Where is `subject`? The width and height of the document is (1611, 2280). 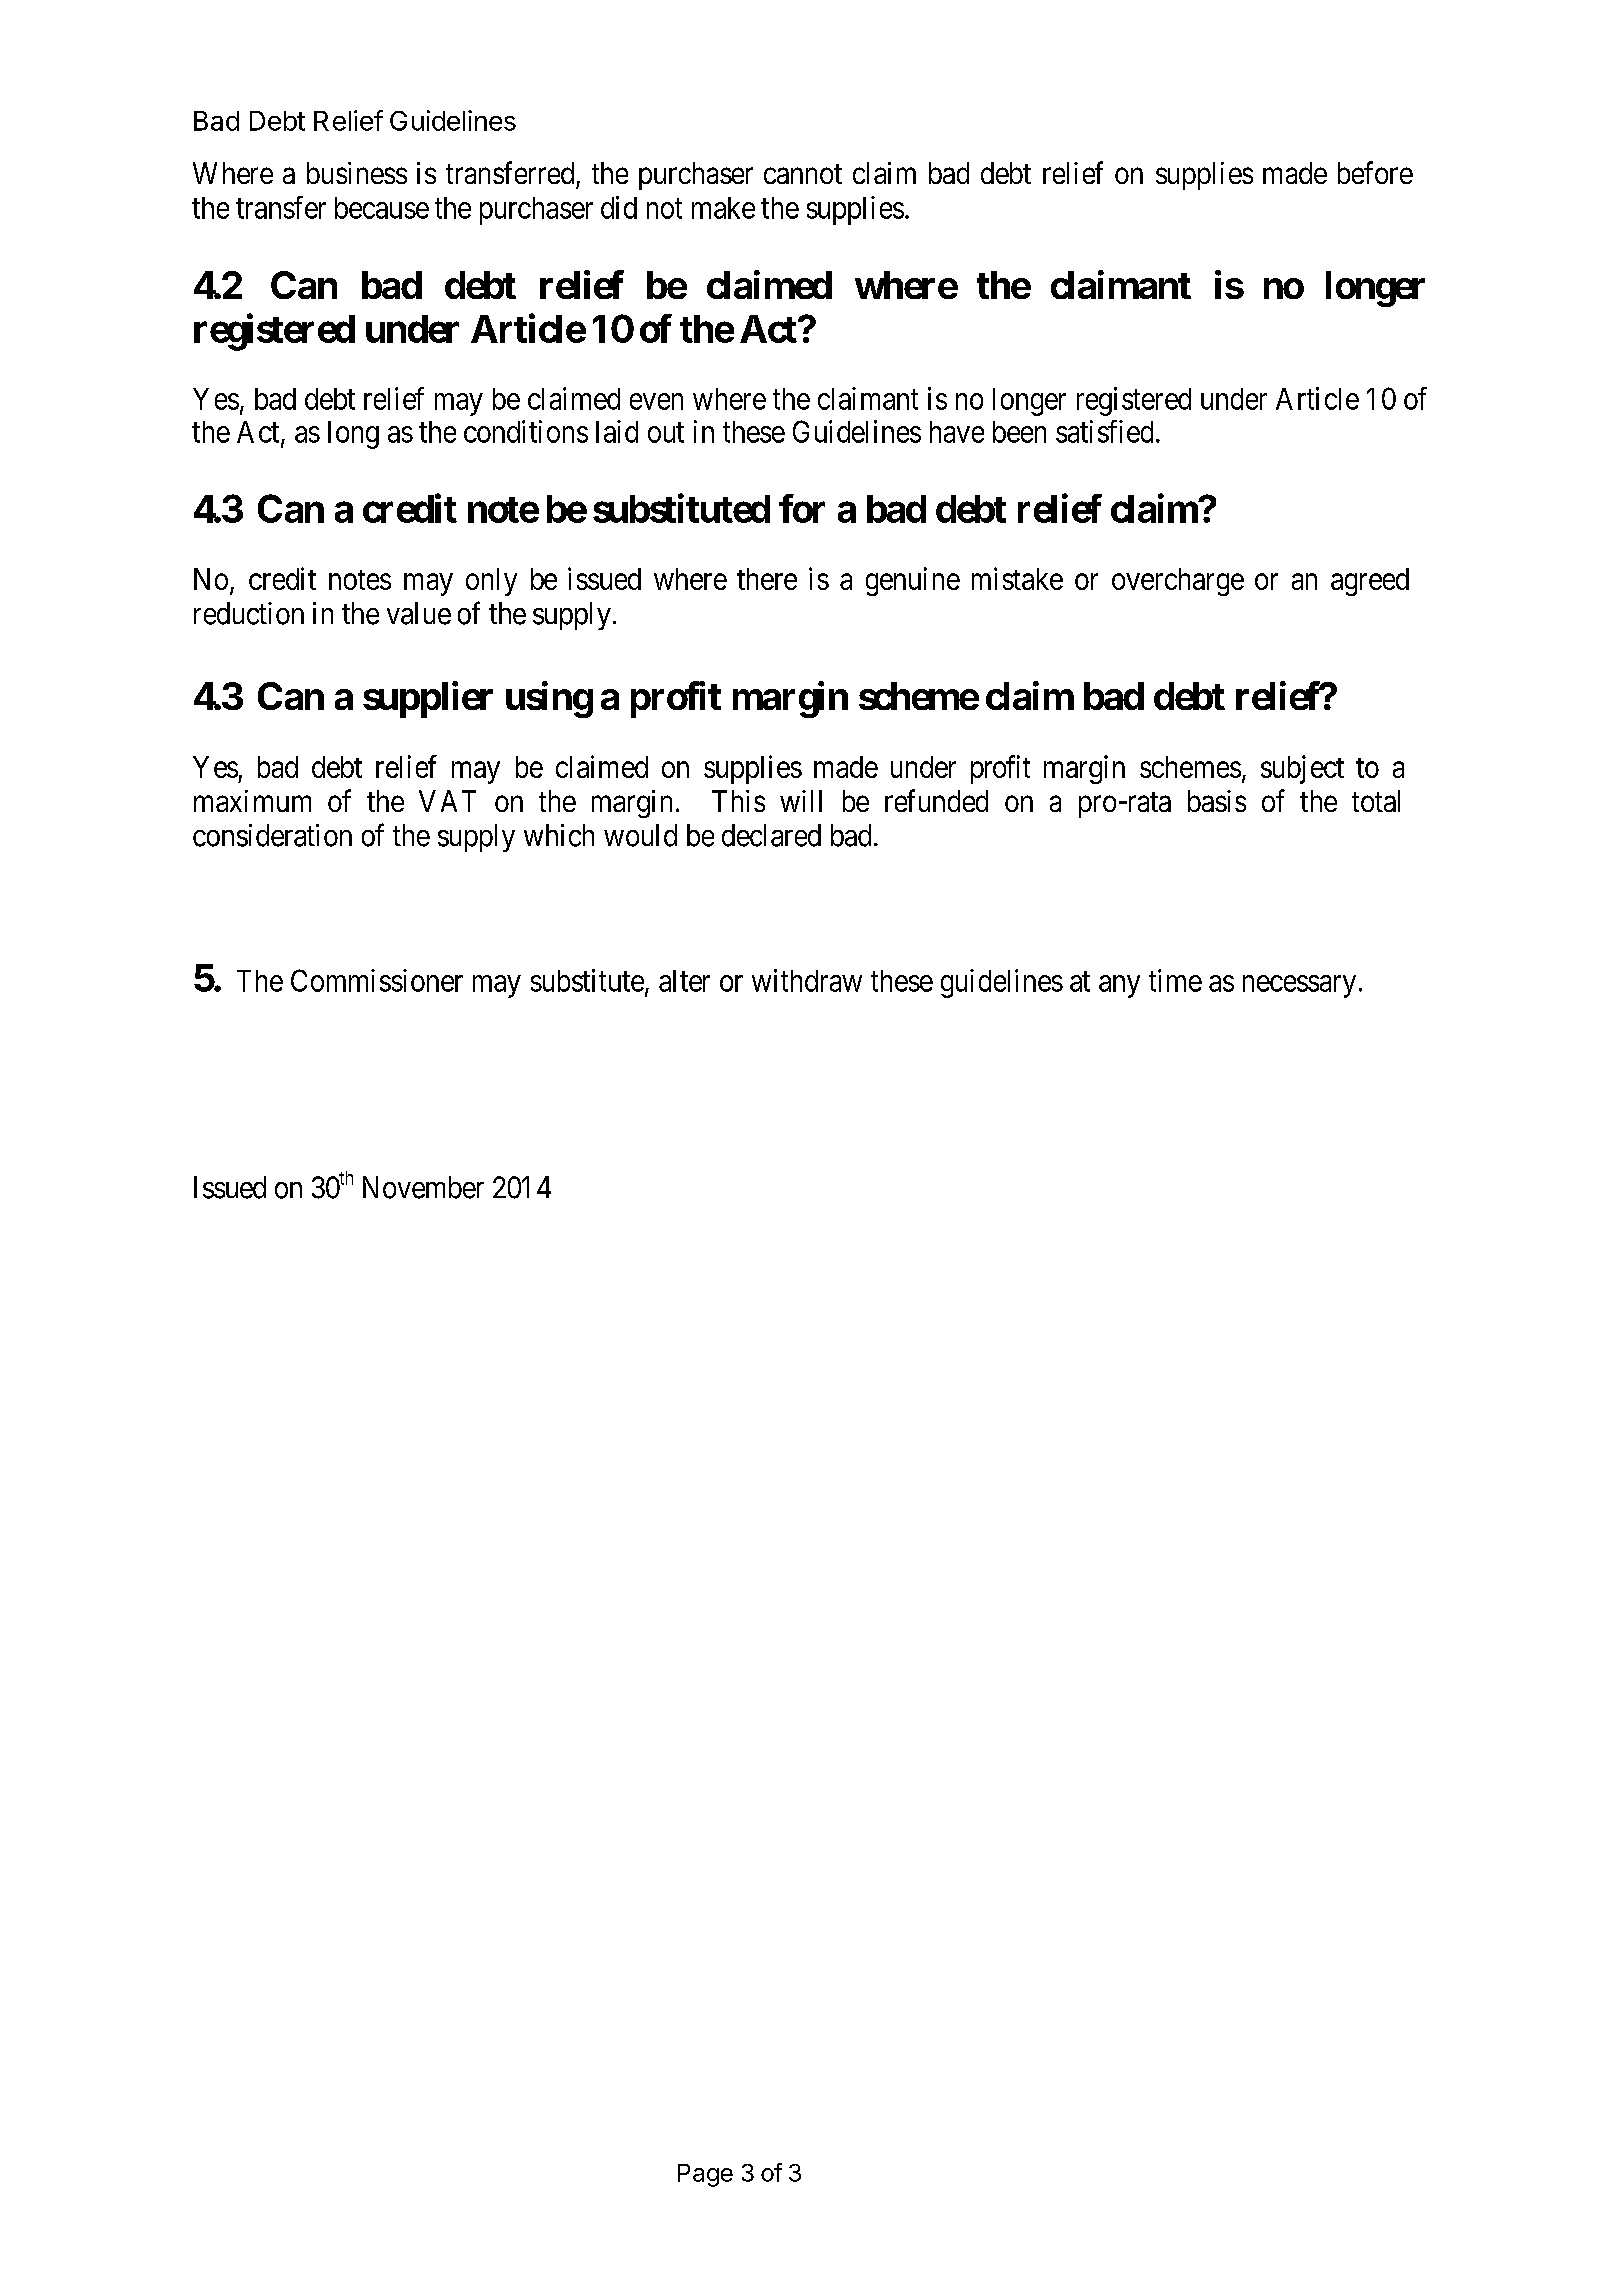 subject is located at coordinates (1302, 769).
